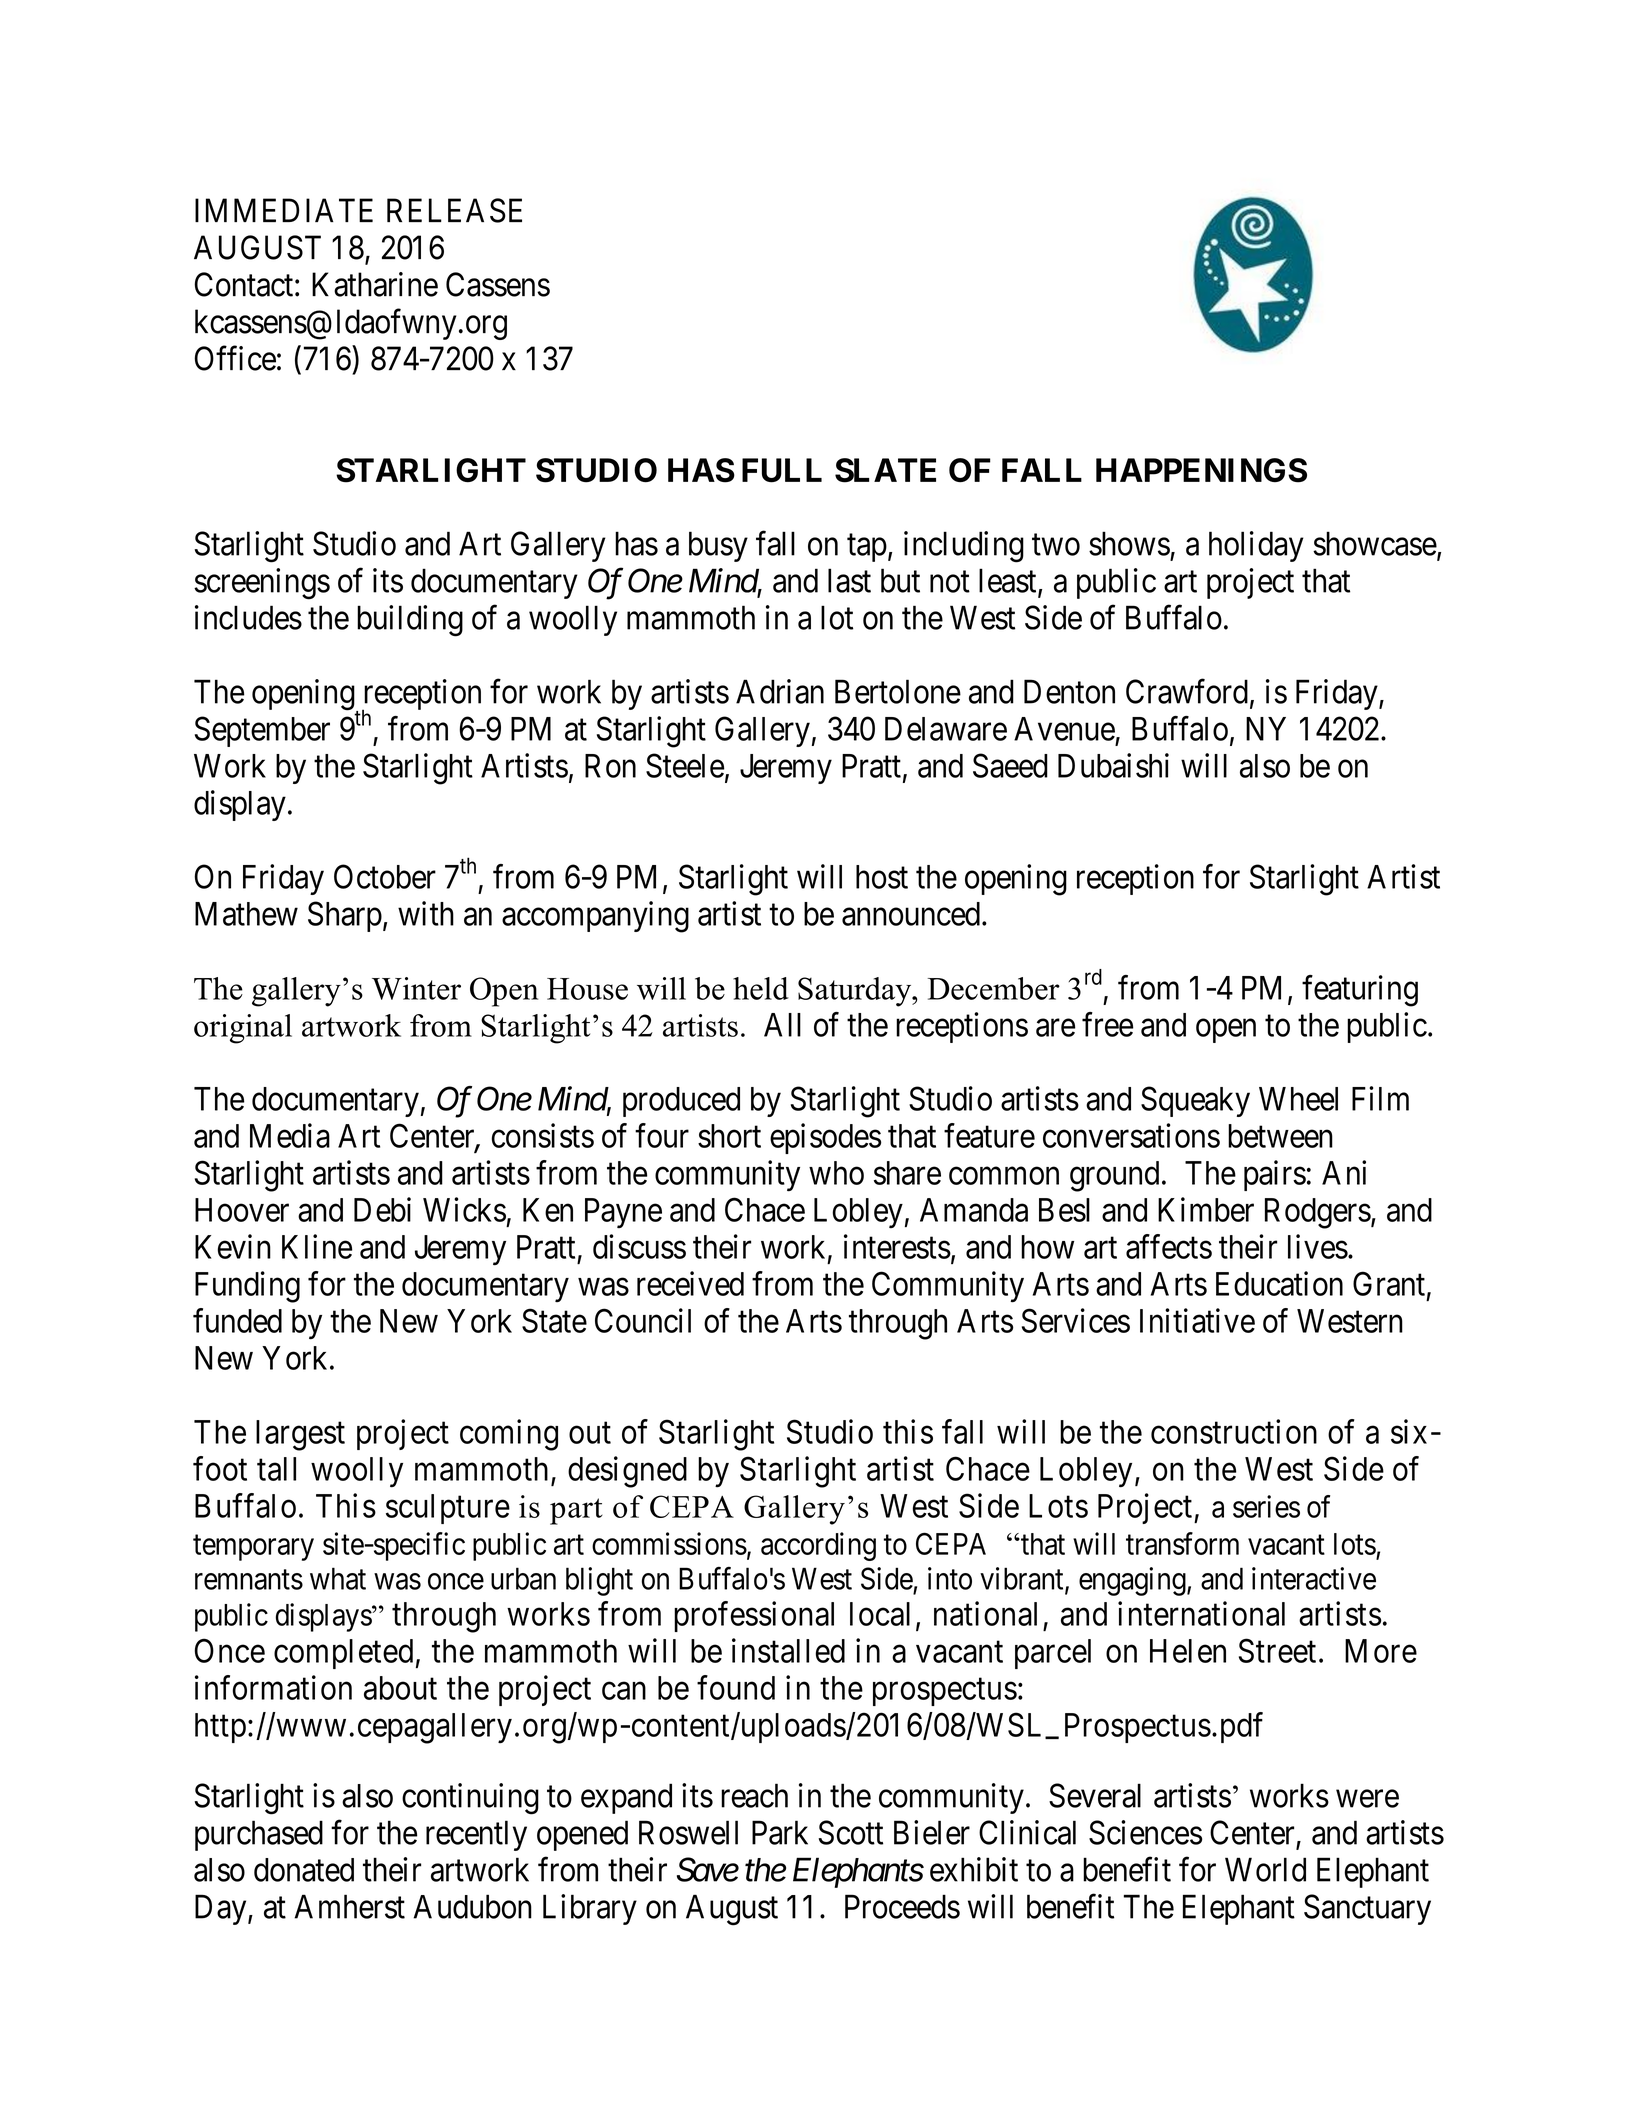  I want to click on Amherst, so click(349, 1906).
